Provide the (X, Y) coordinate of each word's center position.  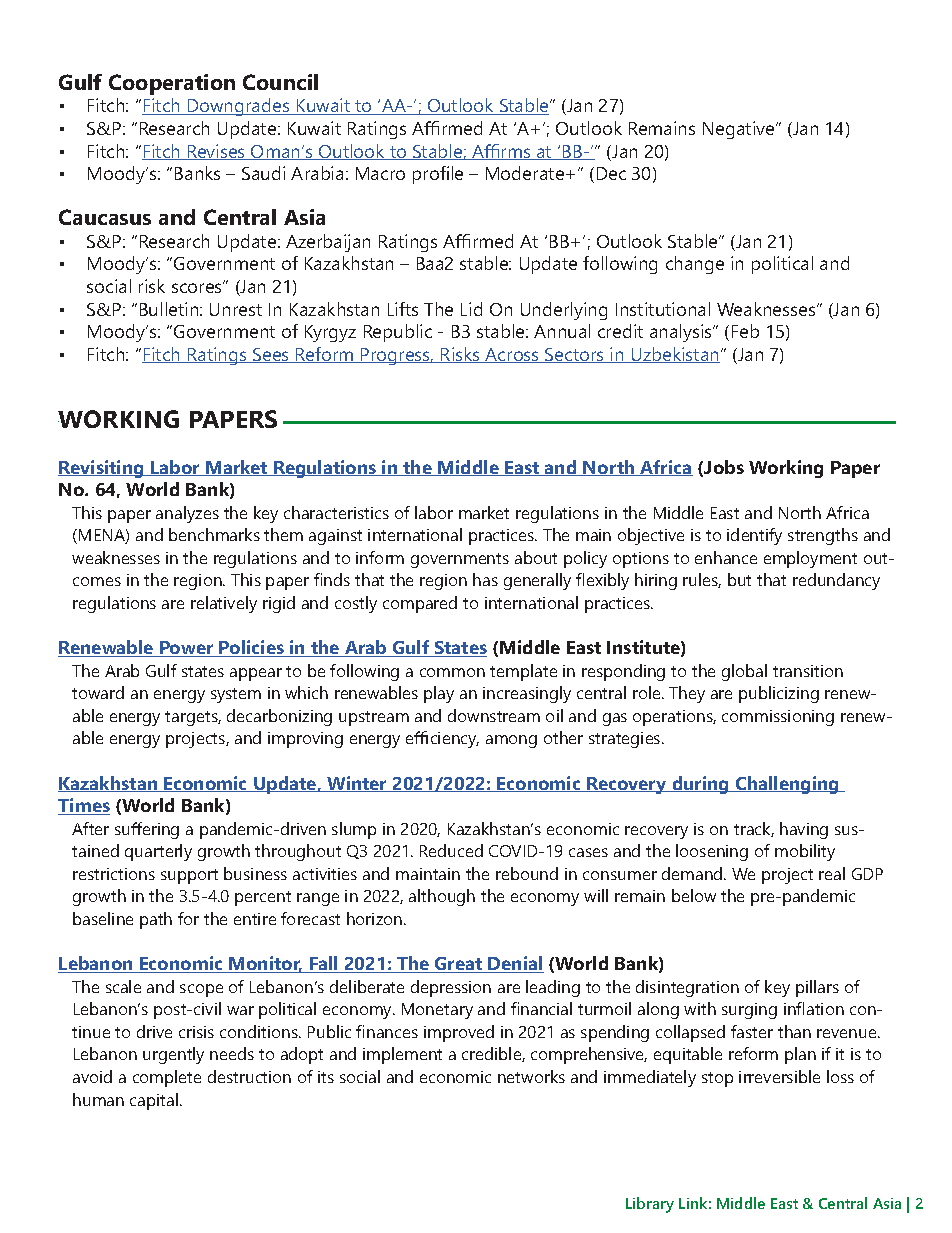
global (744, 672)
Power (187, 649)
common (452, 672)
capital (155, 1101)
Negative (740, 130)
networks (531, 1076)
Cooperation (172, 84)
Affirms (501, 152)
